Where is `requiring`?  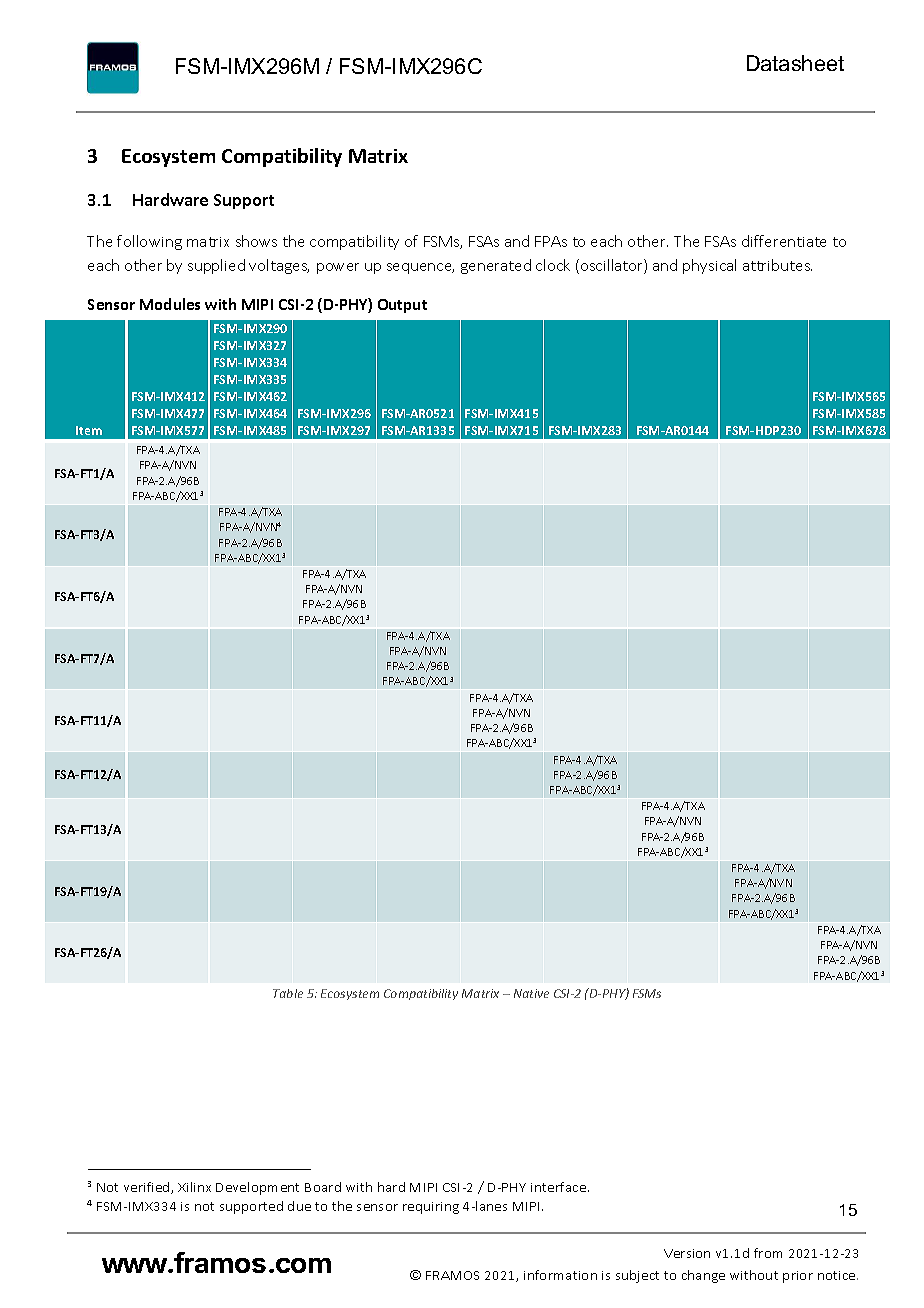 requiring is located at coordinates (431, 1208).
